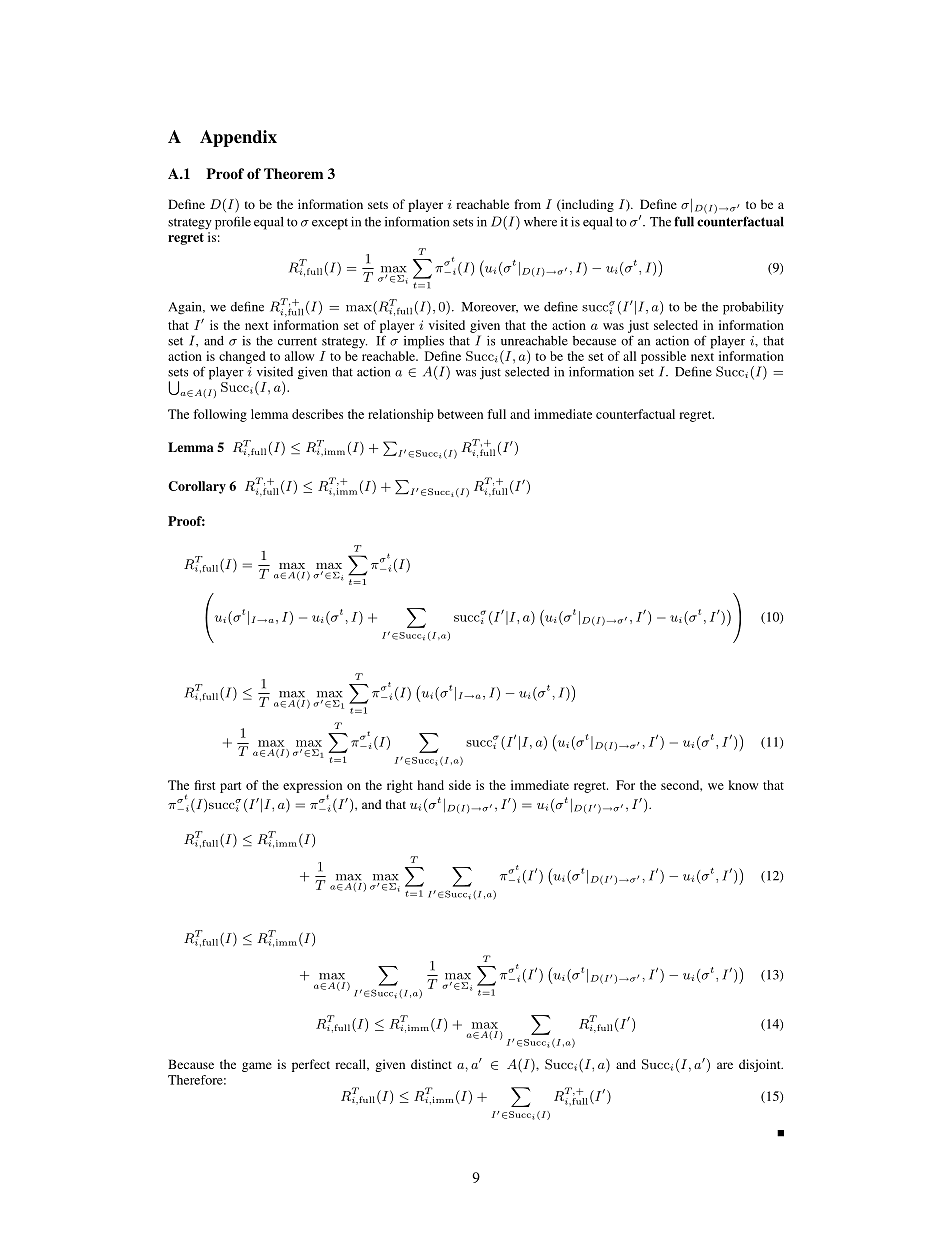 The width and height of the image is (952, 1233). What do you see at coordinates (663, 357) in the image?
I see `possible` at bounding box center [663, 357].
